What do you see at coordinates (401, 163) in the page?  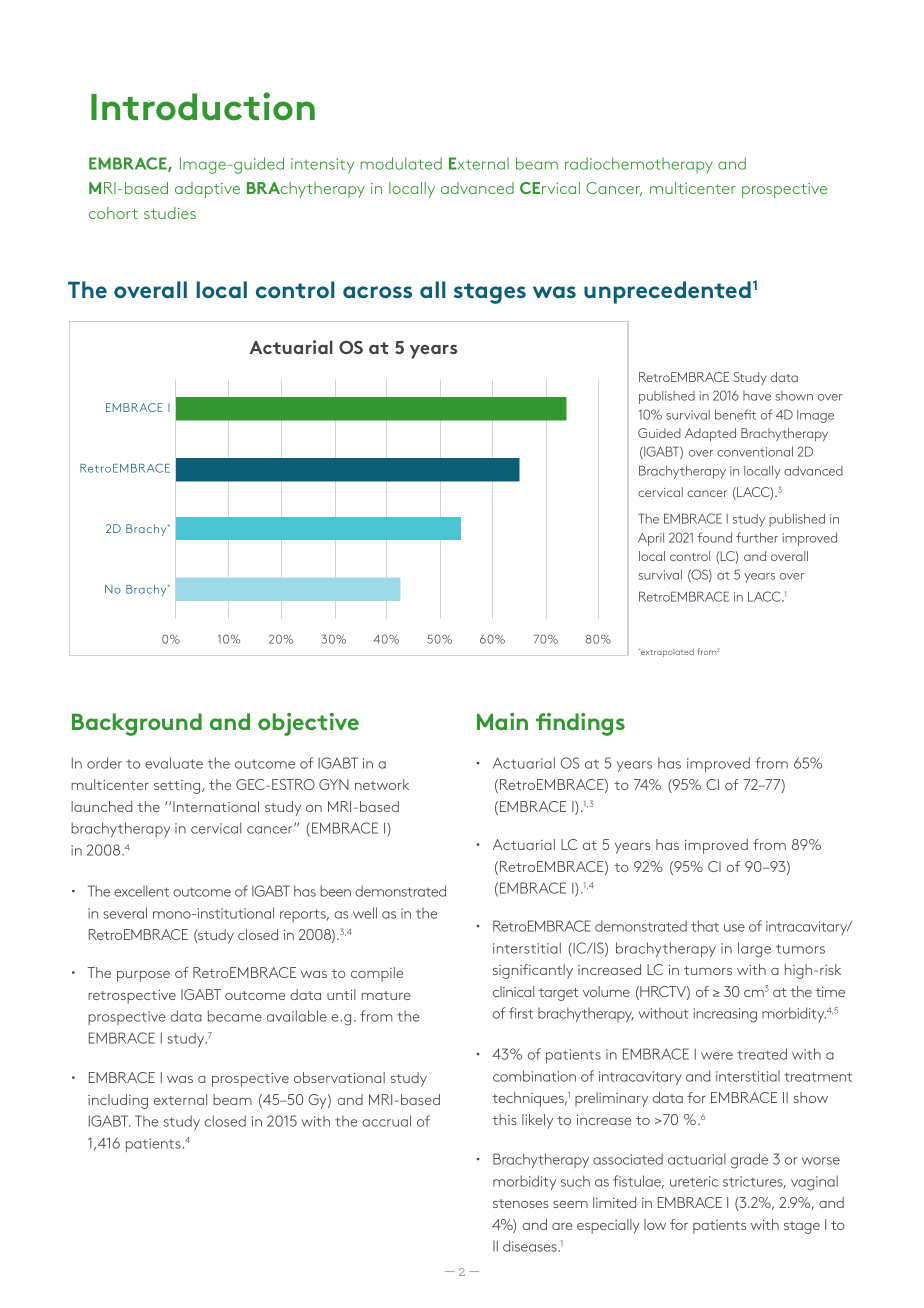 I see `modulated` at bounding box center [401, 163].
